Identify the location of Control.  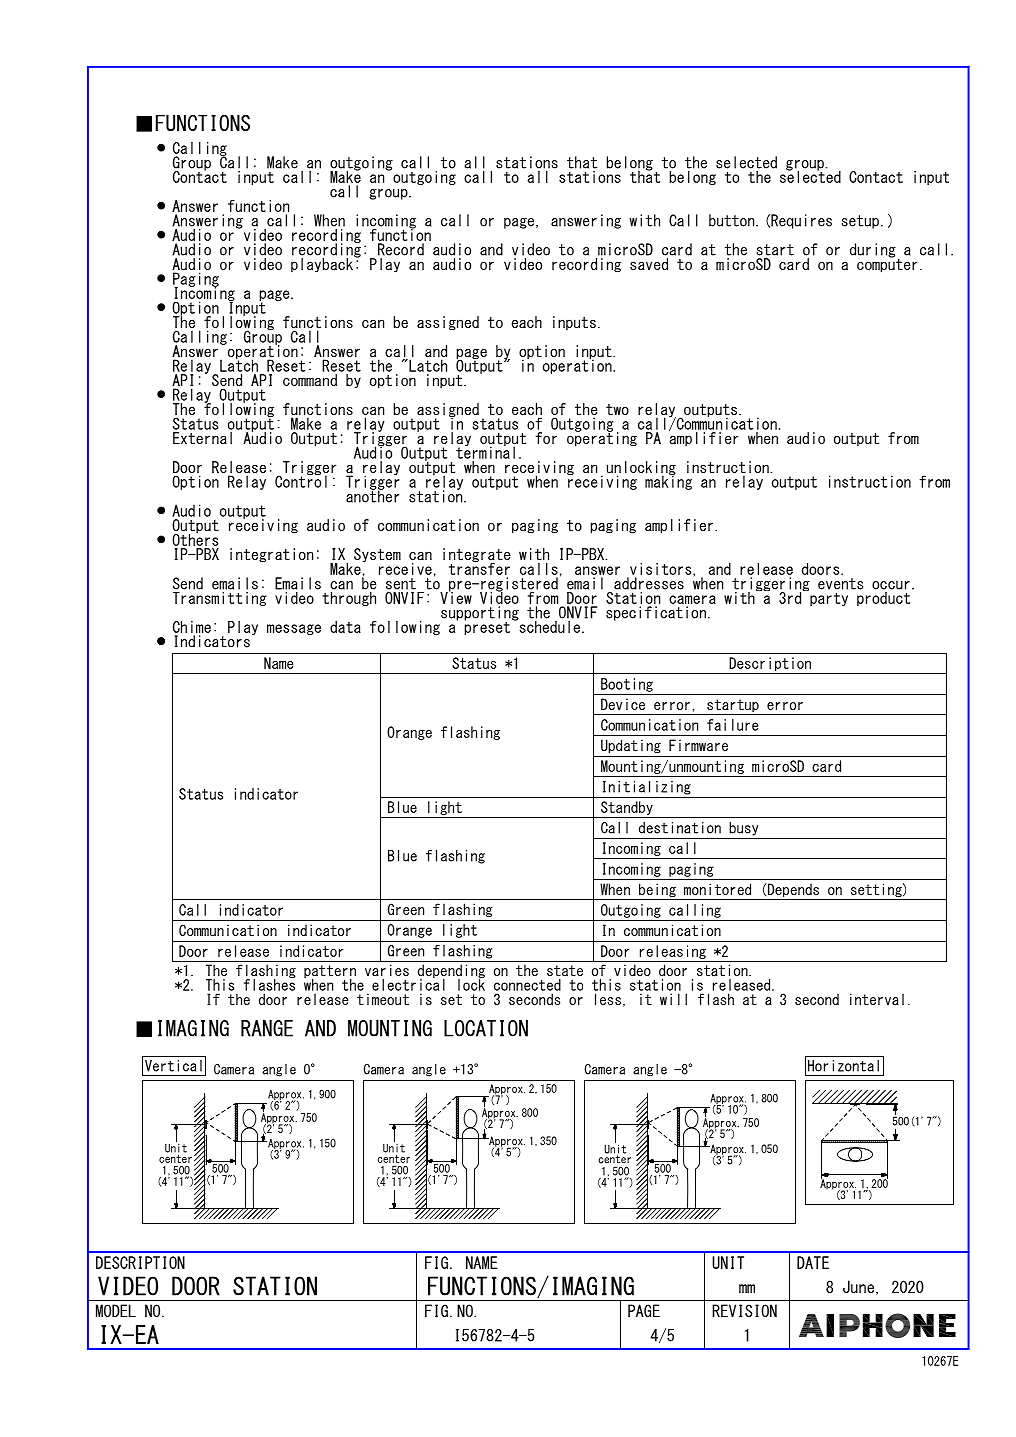
(301, 480).
